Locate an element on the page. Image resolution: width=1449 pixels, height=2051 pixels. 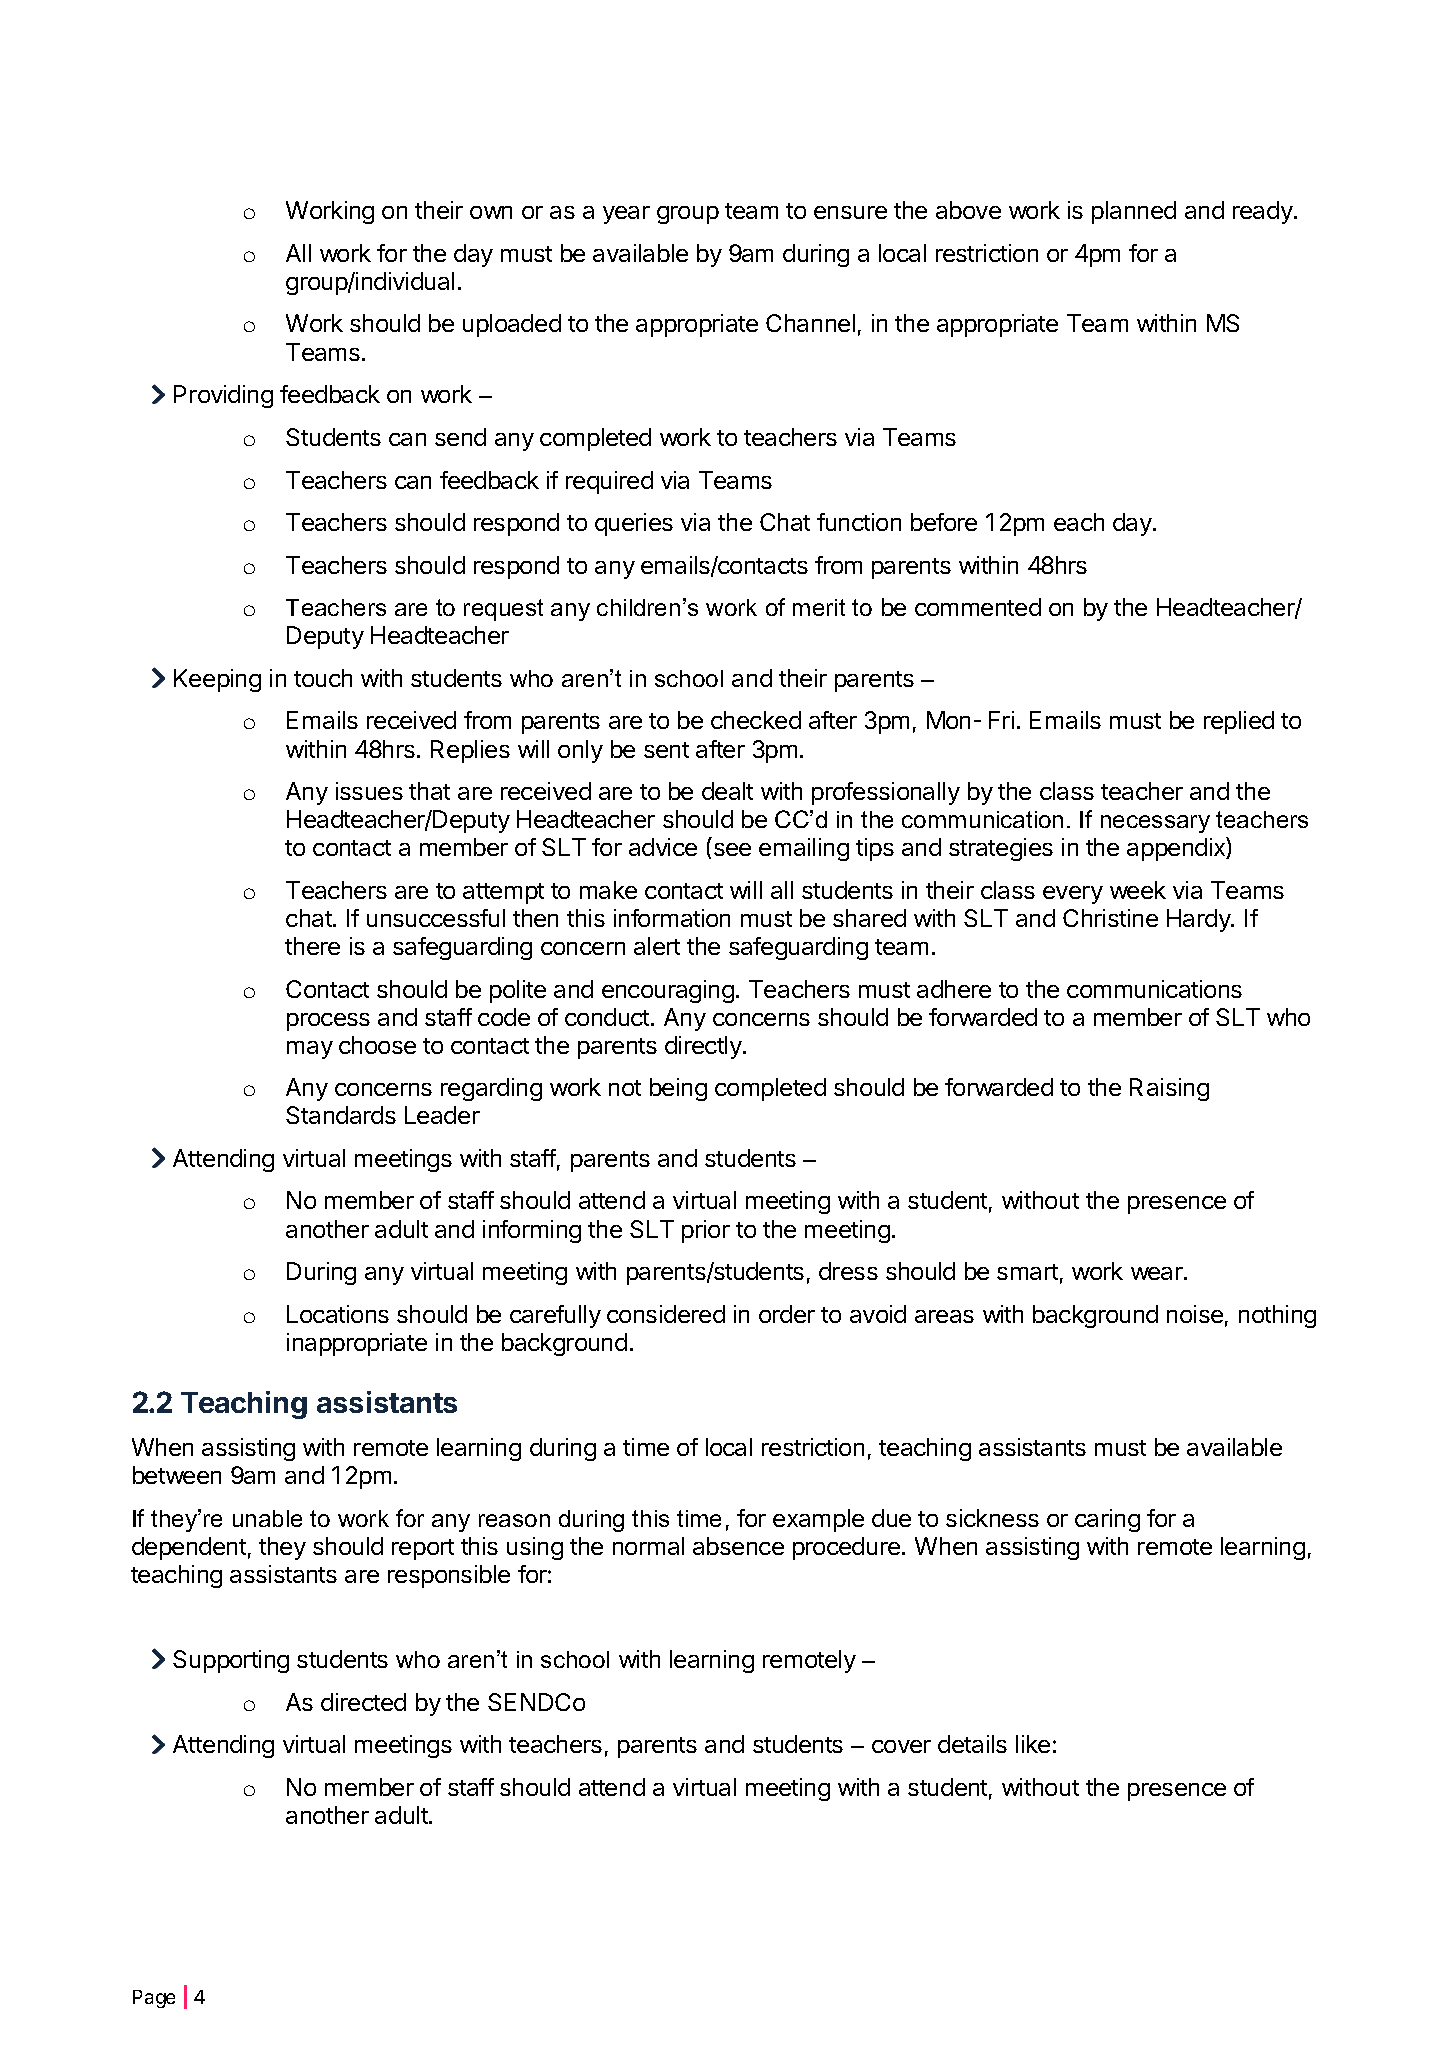
Page is located at coordinates (154, 1999).
